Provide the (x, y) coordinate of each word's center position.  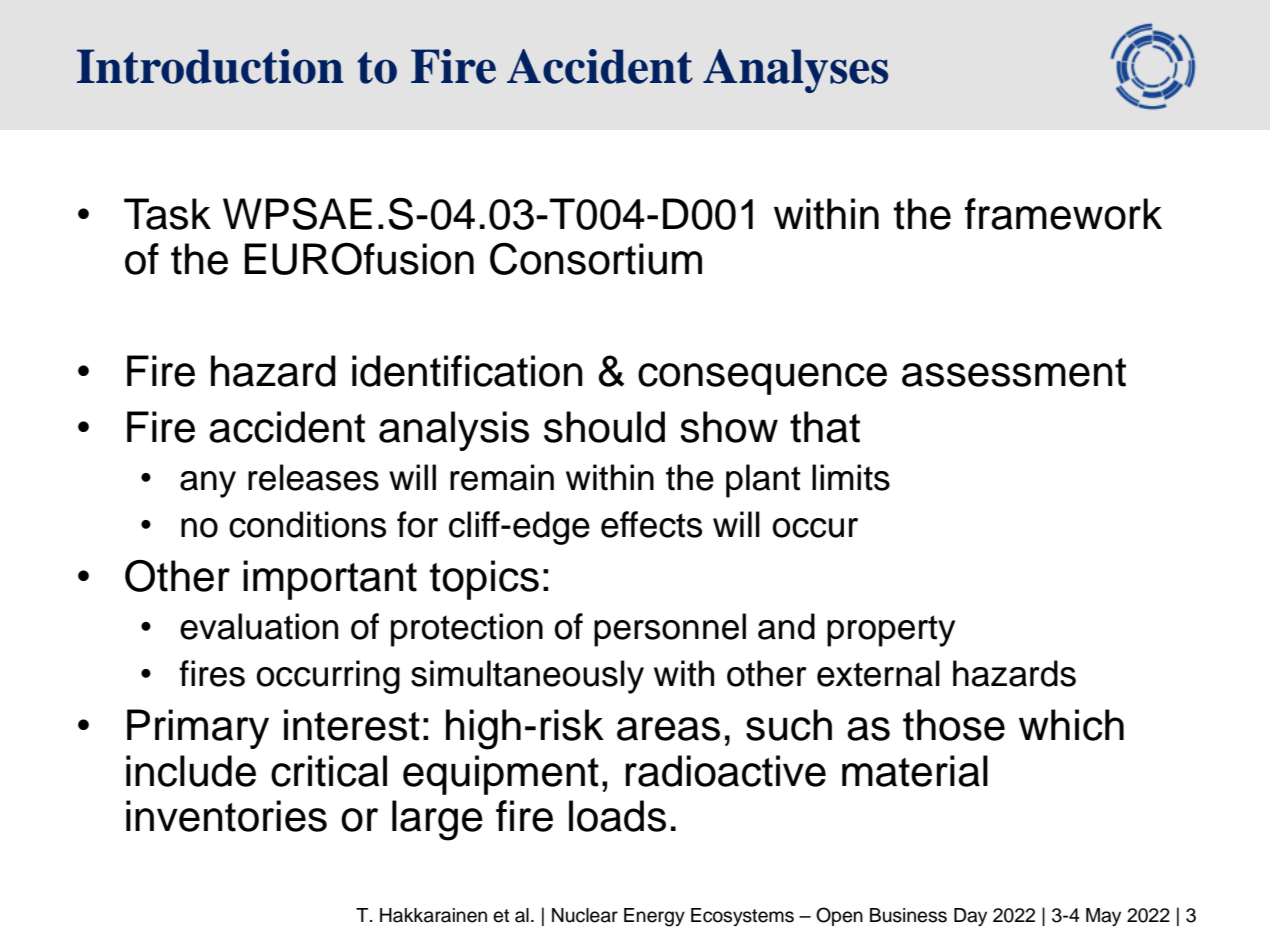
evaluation (259, 626)
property (891, 631)
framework (1063, 214)
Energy (654, 917)
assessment (1014, 372)
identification (467, 371)
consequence (762, 379)
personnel (670, 630)
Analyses (795, 71)
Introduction (210, 66)
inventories (226, 816)
